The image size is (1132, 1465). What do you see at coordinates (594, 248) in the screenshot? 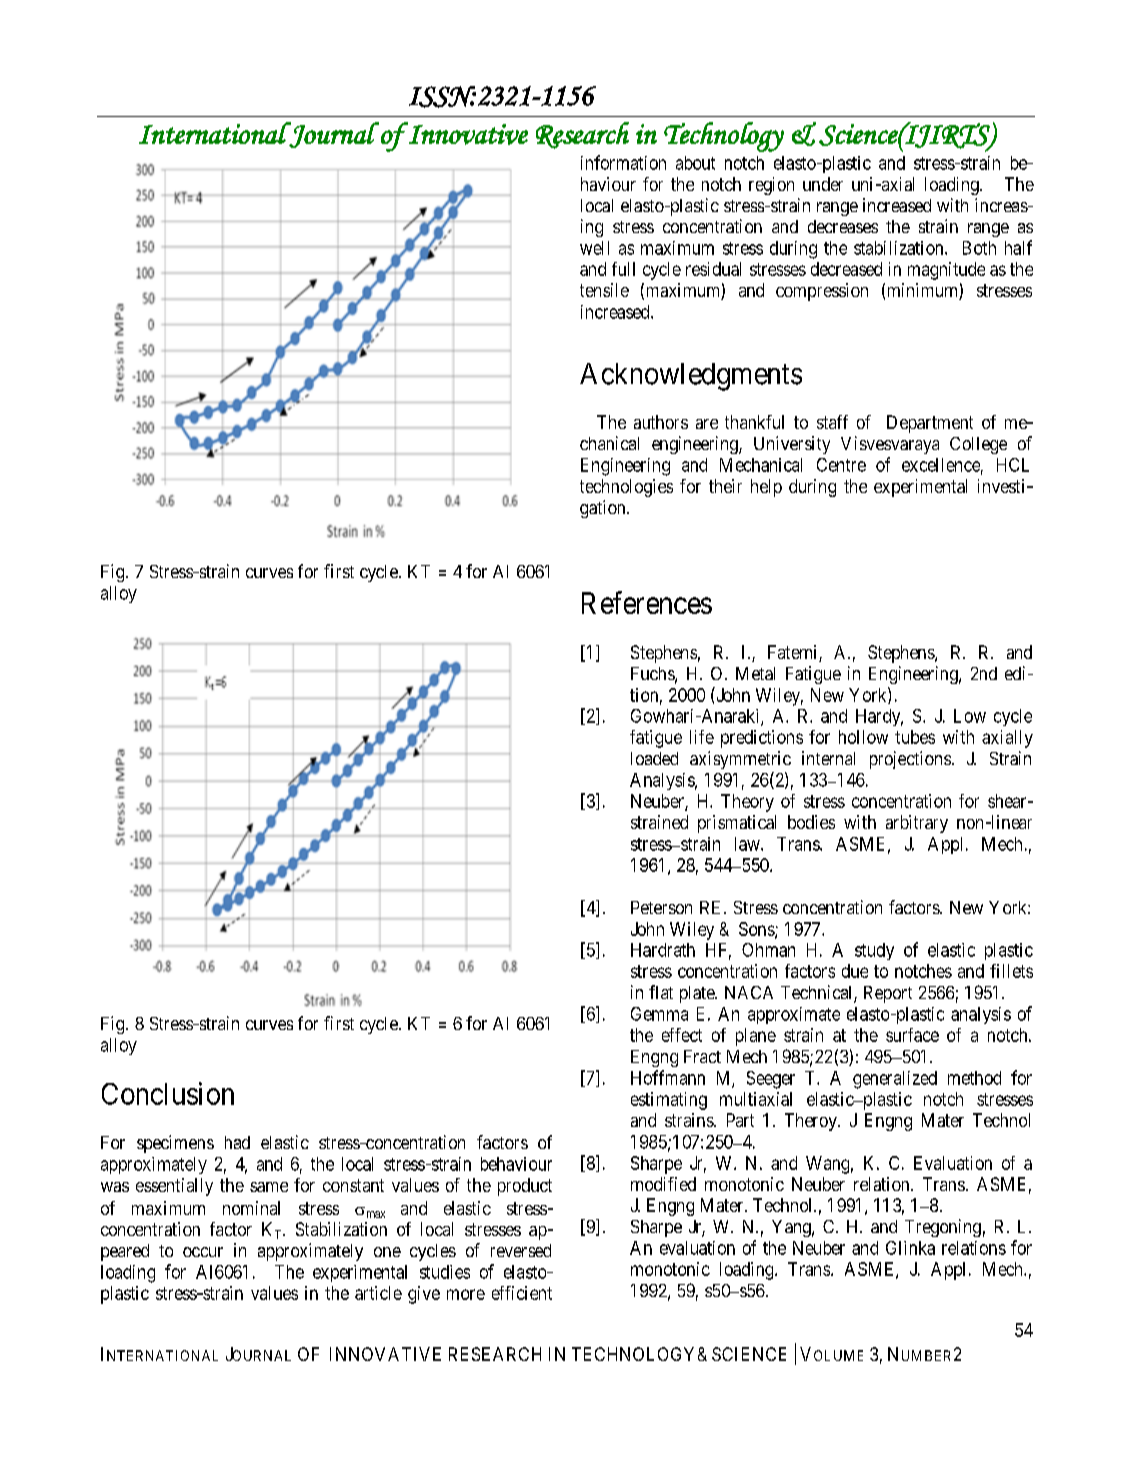
I see `well` at bounding box center [594, 248].
